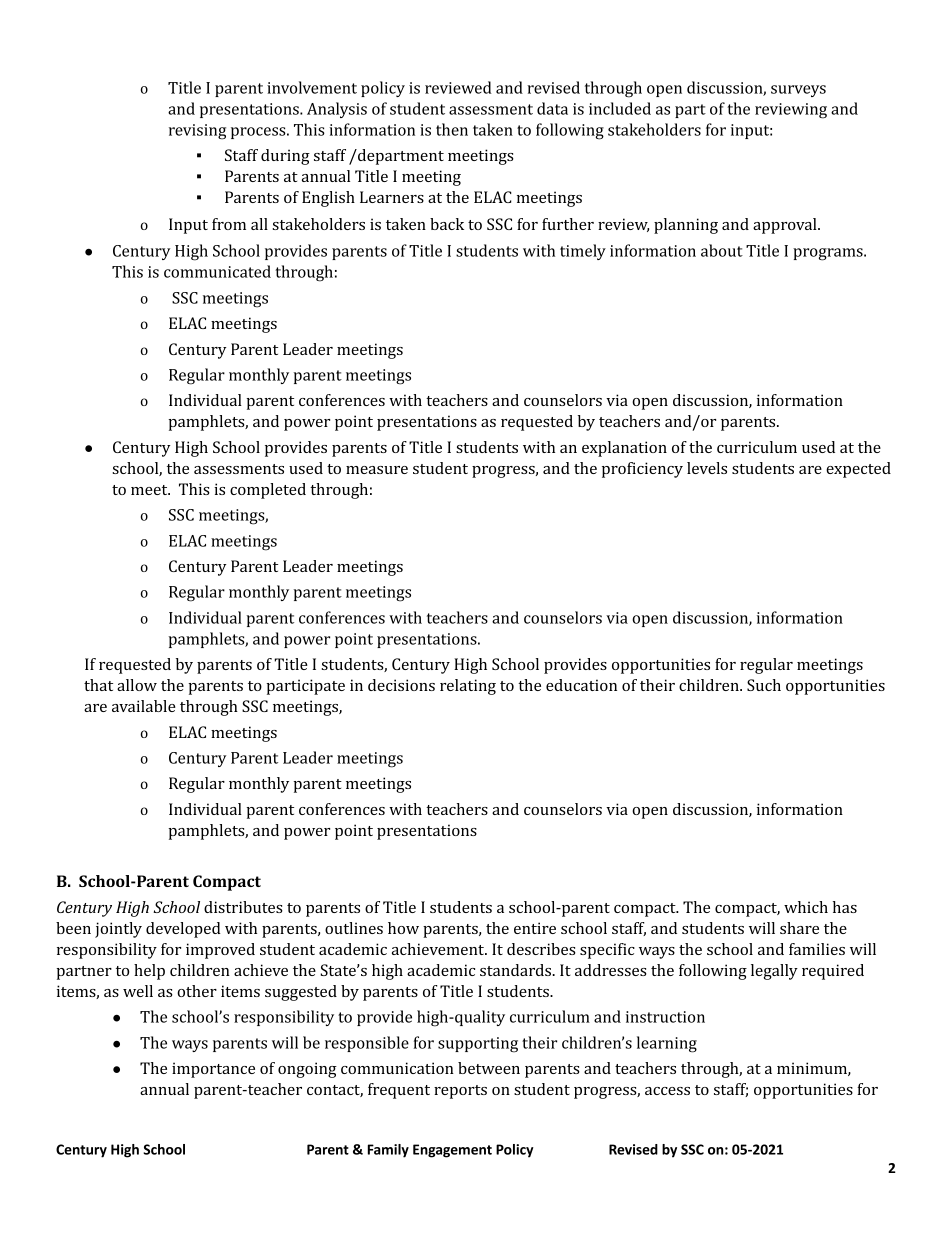 The height and width of the screenshot is (1233, 952). What do you see at coordinates (197, 132) in the screenshot?
I see `revising` at bounding box center [197, 132].
